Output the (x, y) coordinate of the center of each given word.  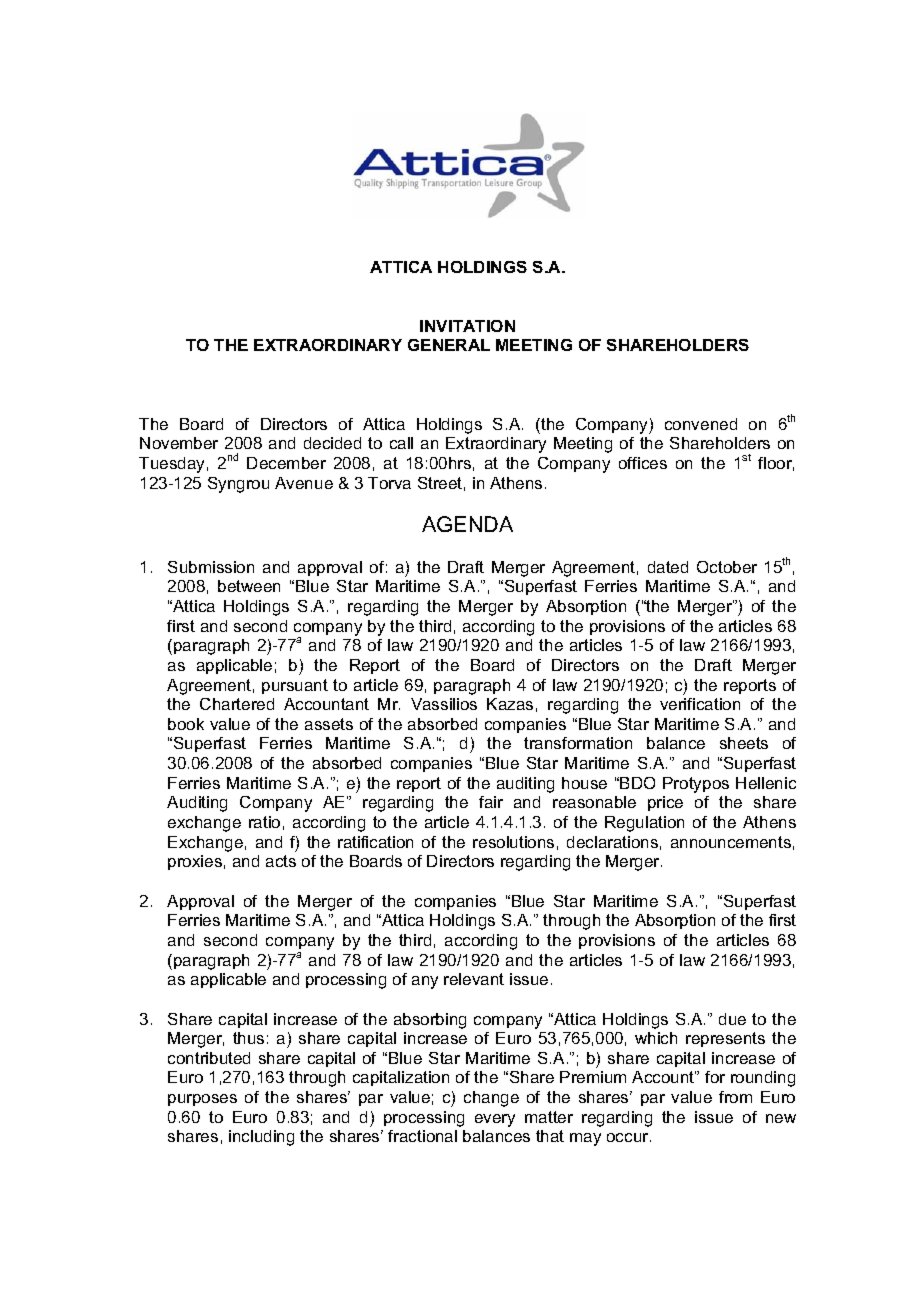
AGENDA (467, 524)
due (732, 1019)
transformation (578, 743)
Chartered (237, 704)
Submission (211, 567)
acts (281, 861)
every (495, 1120)
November (179, 443)
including (261, 1138)
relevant (474, 979)
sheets (744, 743)
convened (701, 424)
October (727, 567)
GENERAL (449, 345)
